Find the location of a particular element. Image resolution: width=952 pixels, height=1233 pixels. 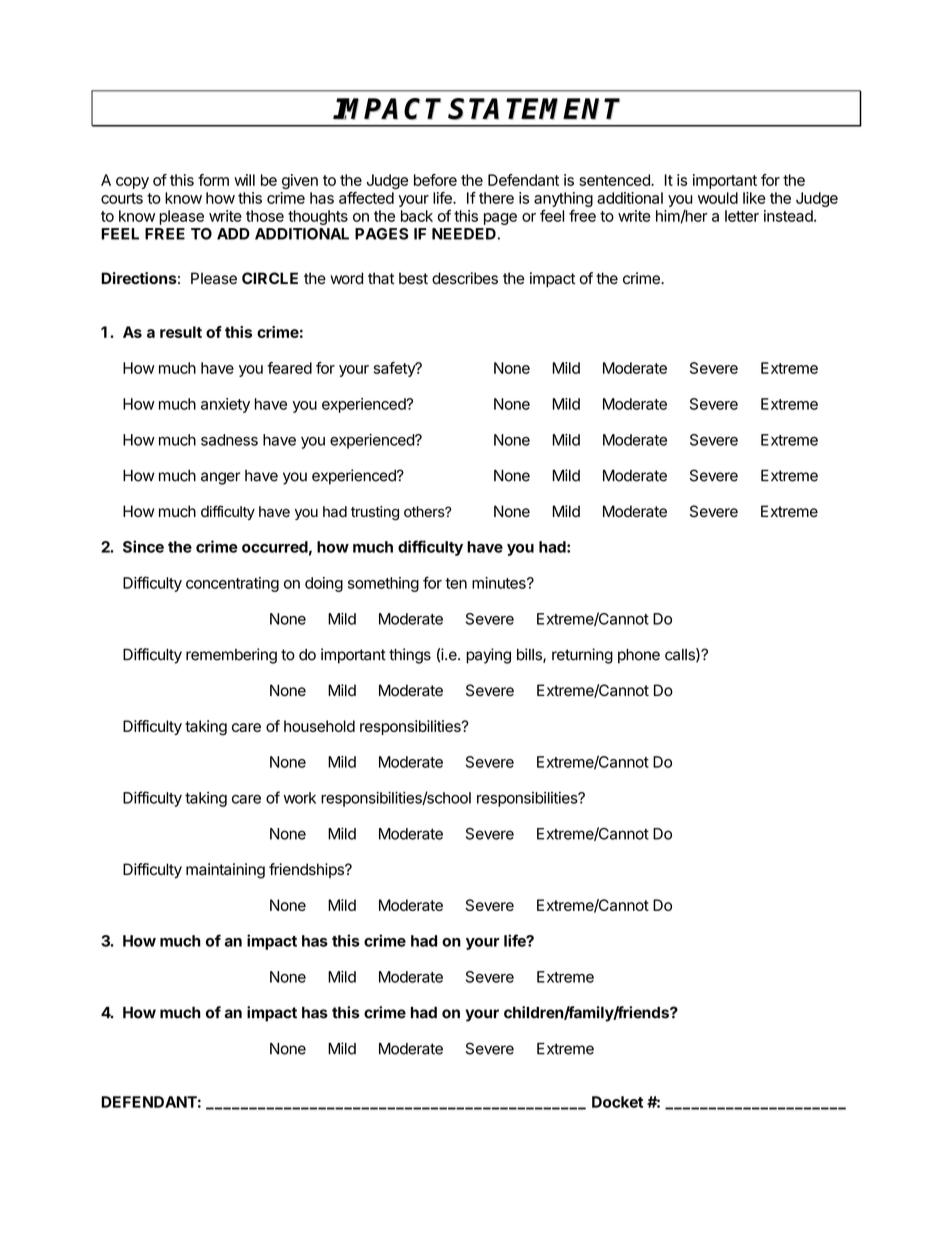

Docket is located at coordinates (617, 1102).
